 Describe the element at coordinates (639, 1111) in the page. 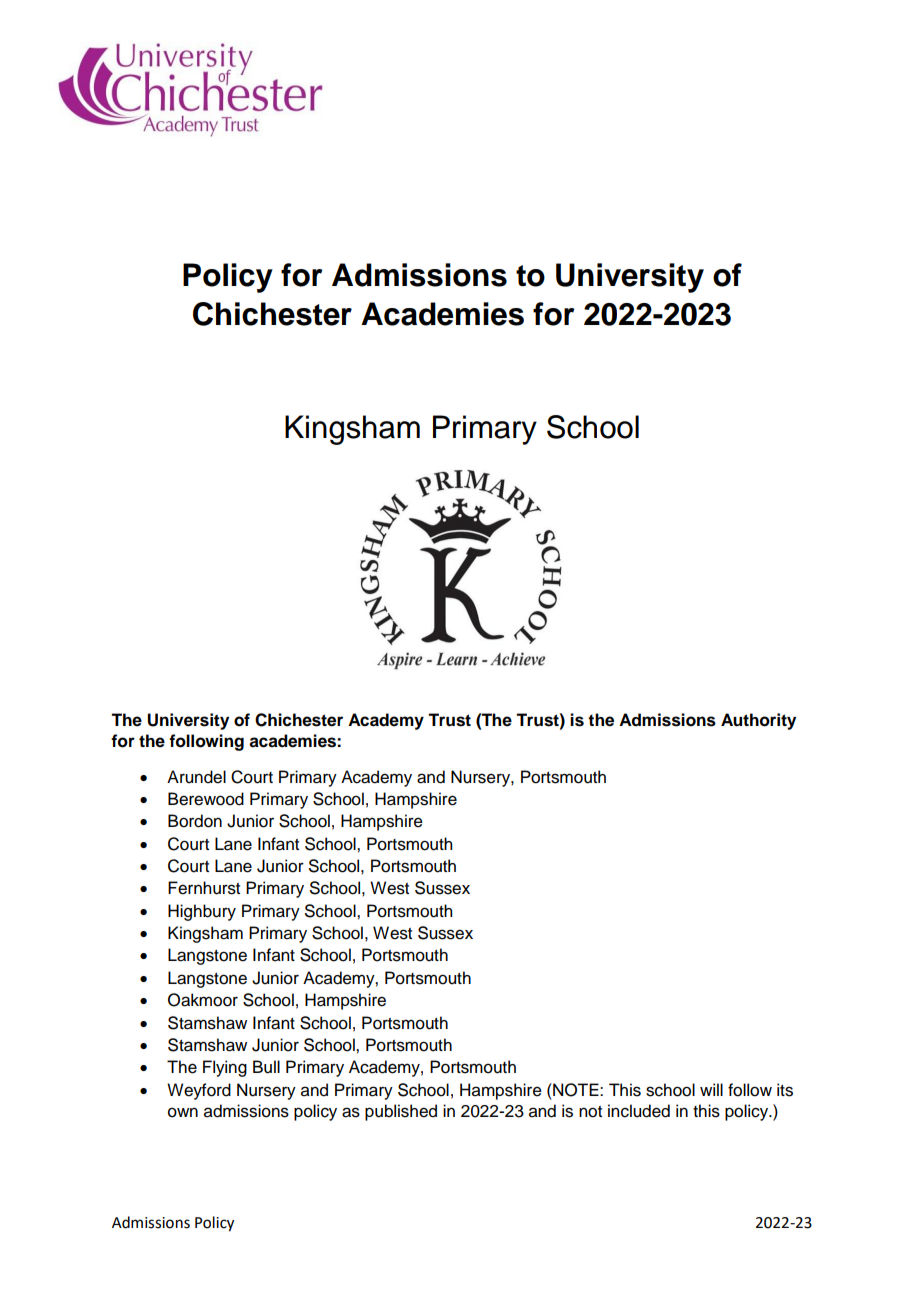

I see `included` at that location.
